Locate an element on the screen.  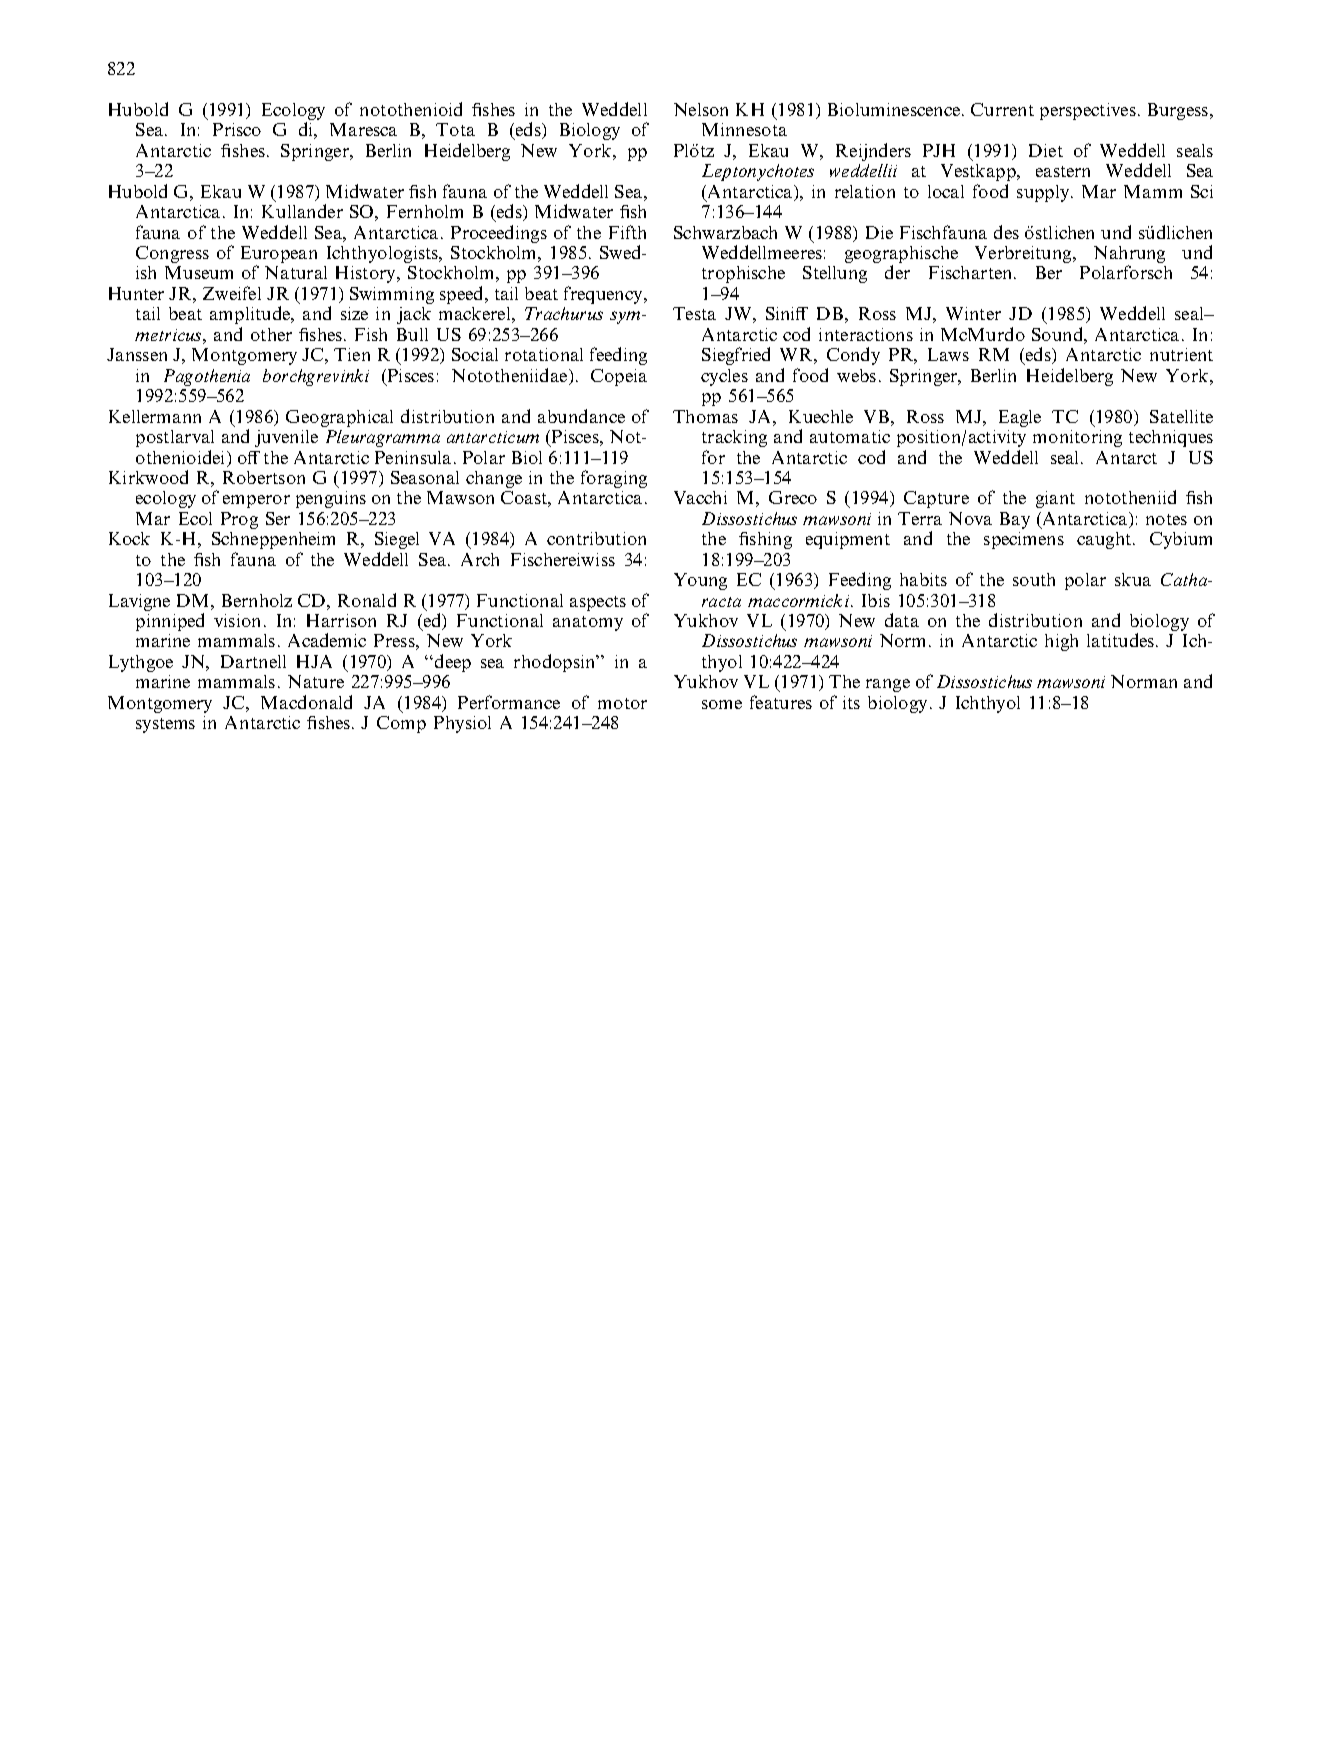
Macdonald is located at coordinates (306, 702).
